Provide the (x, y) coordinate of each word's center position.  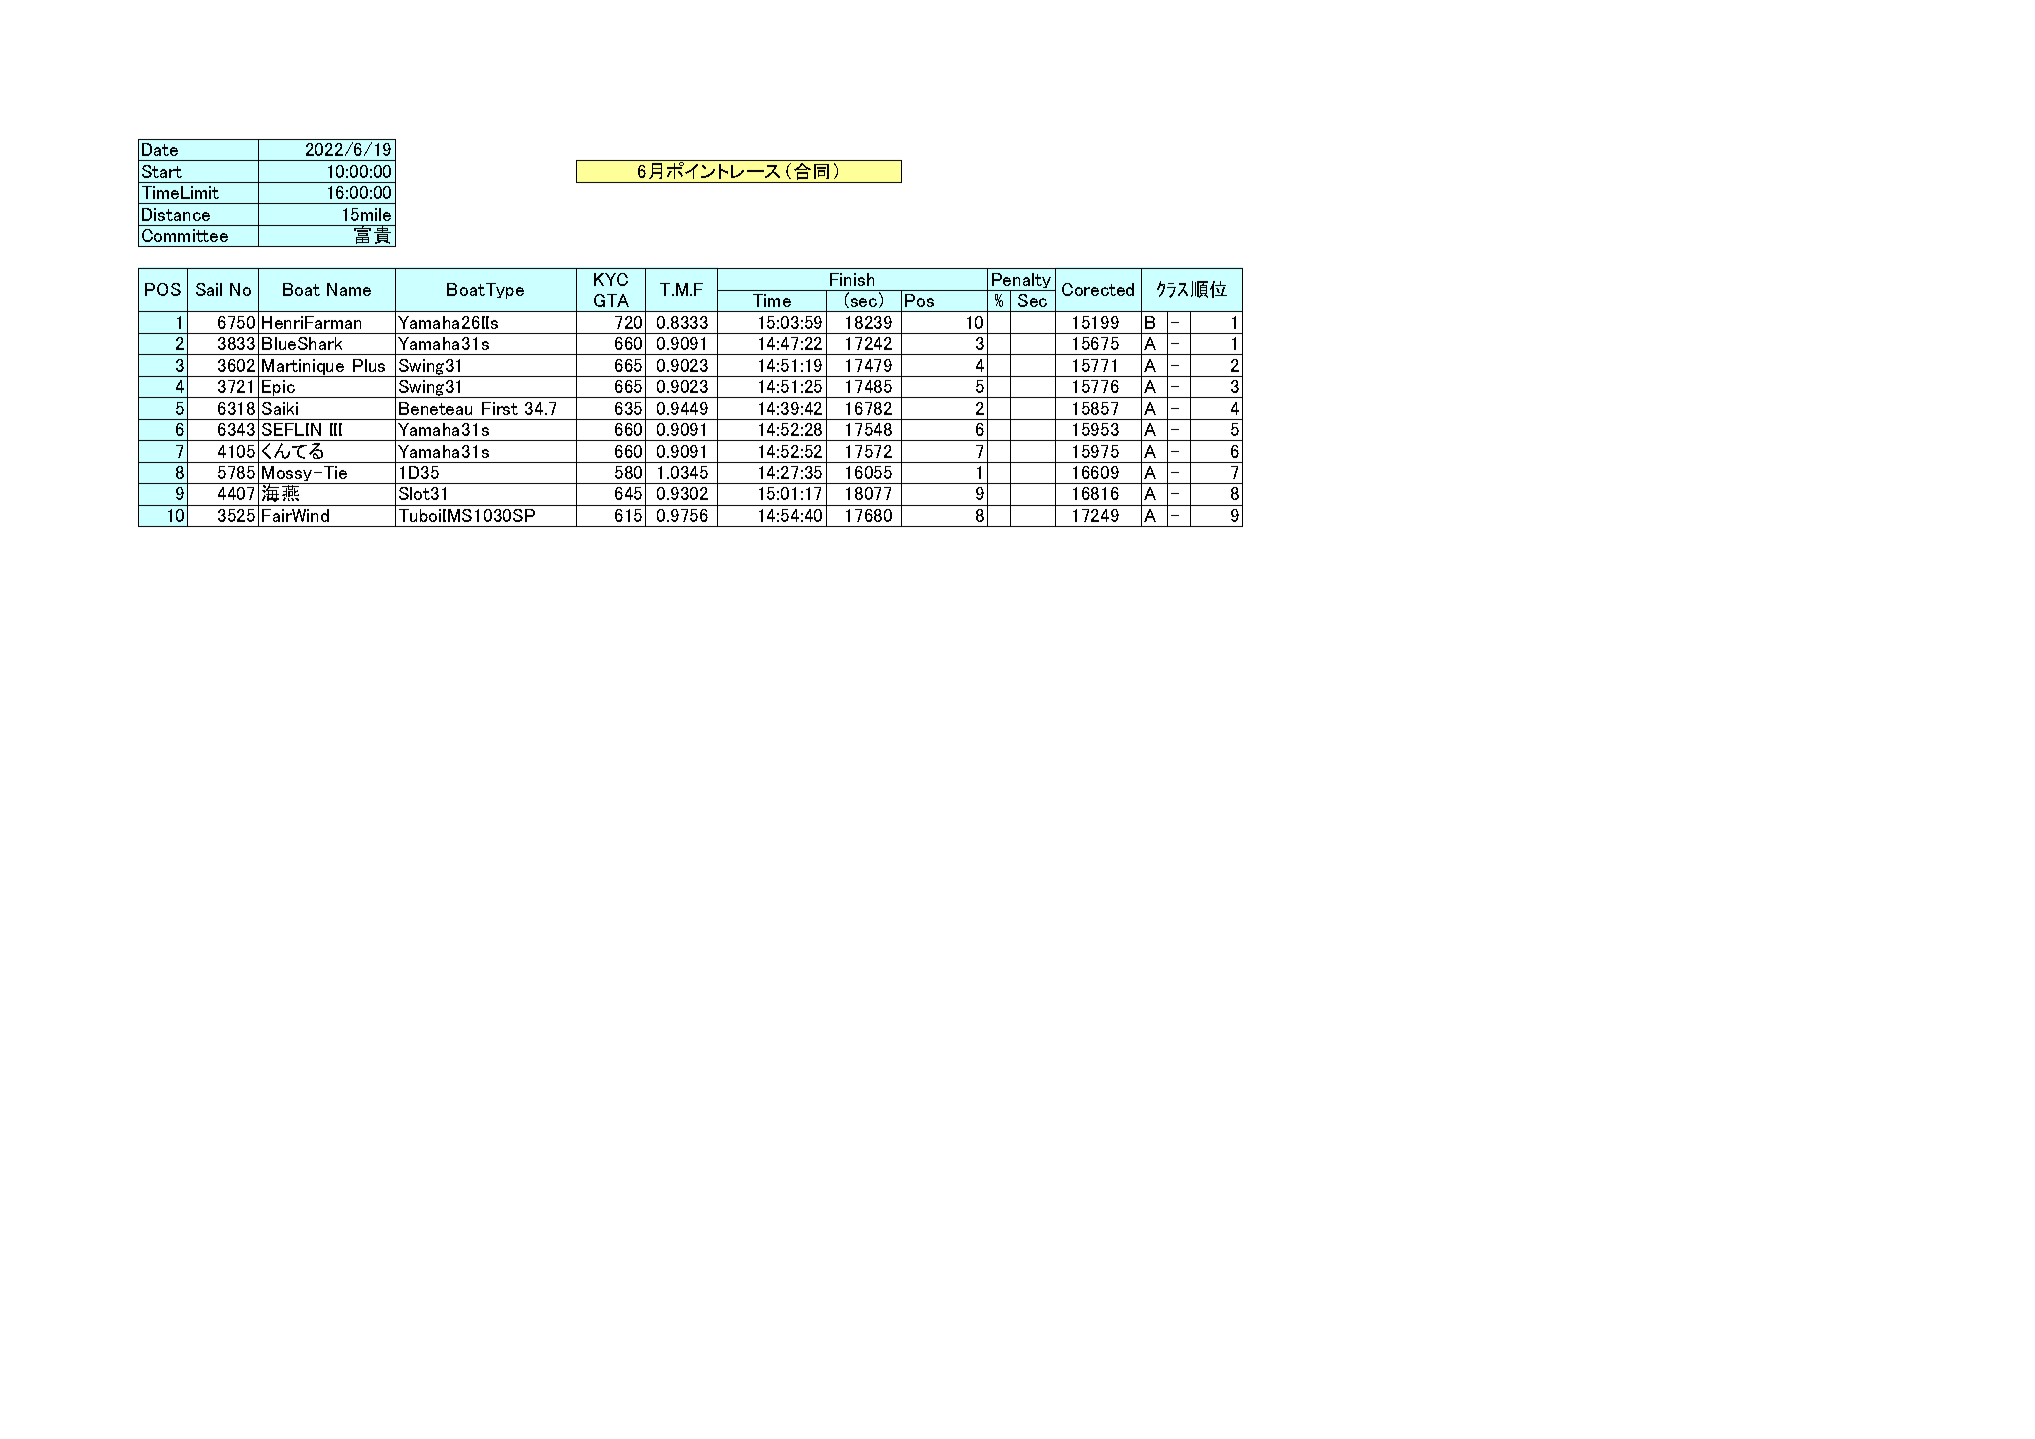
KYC (611, 279)
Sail (209, 289)
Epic (278, 389)
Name (349, 289)
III (336, 429)
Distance (176, 214)
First (500, 408)
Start (162, 171)
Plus (369, 365)
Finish (852, 279)
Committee (185, 235)
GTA (611, 300)
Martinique (303, 368)
